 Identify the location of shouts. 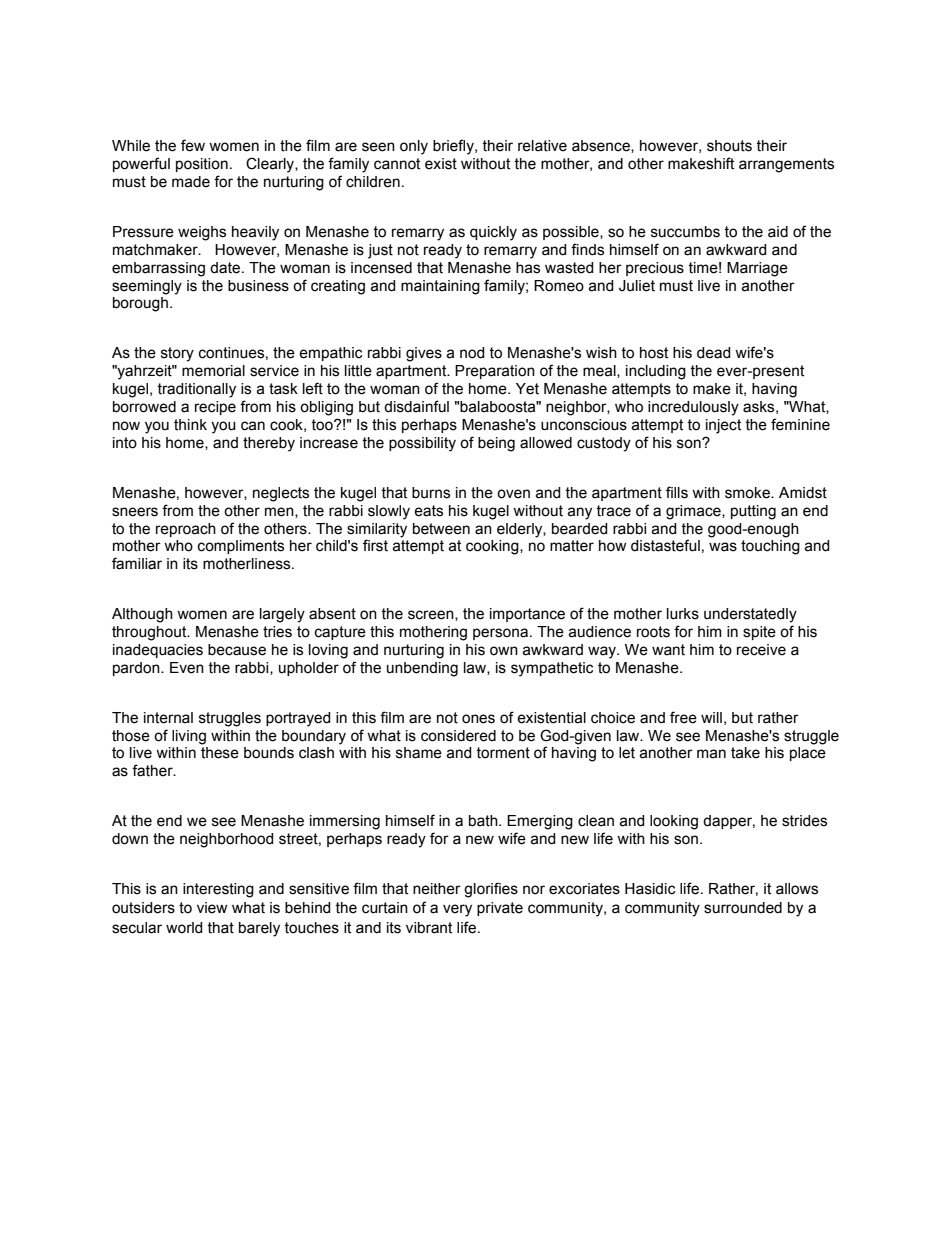
(729, 146).
